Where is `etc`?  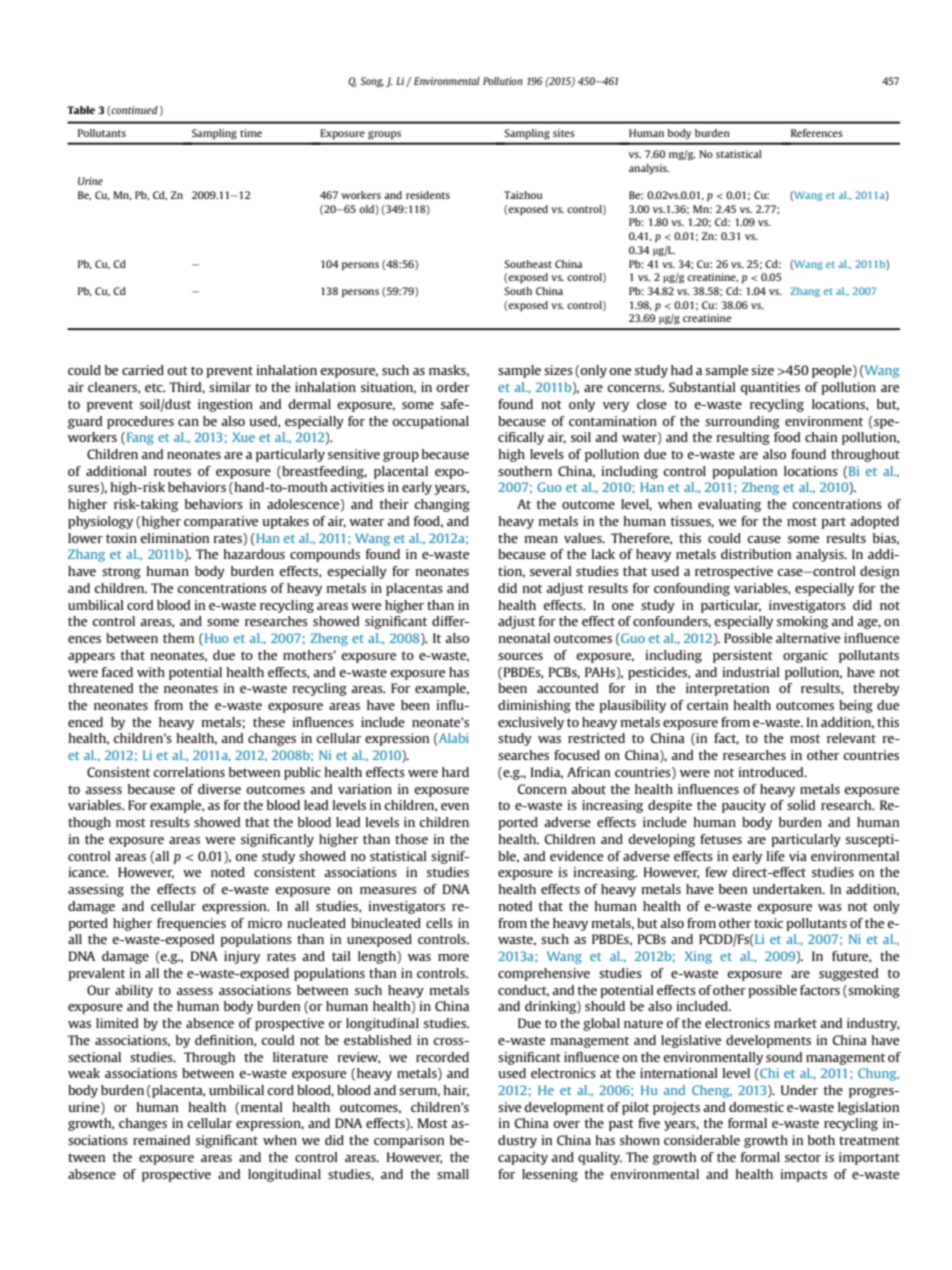 etc is located at coordinates (155, 387).
